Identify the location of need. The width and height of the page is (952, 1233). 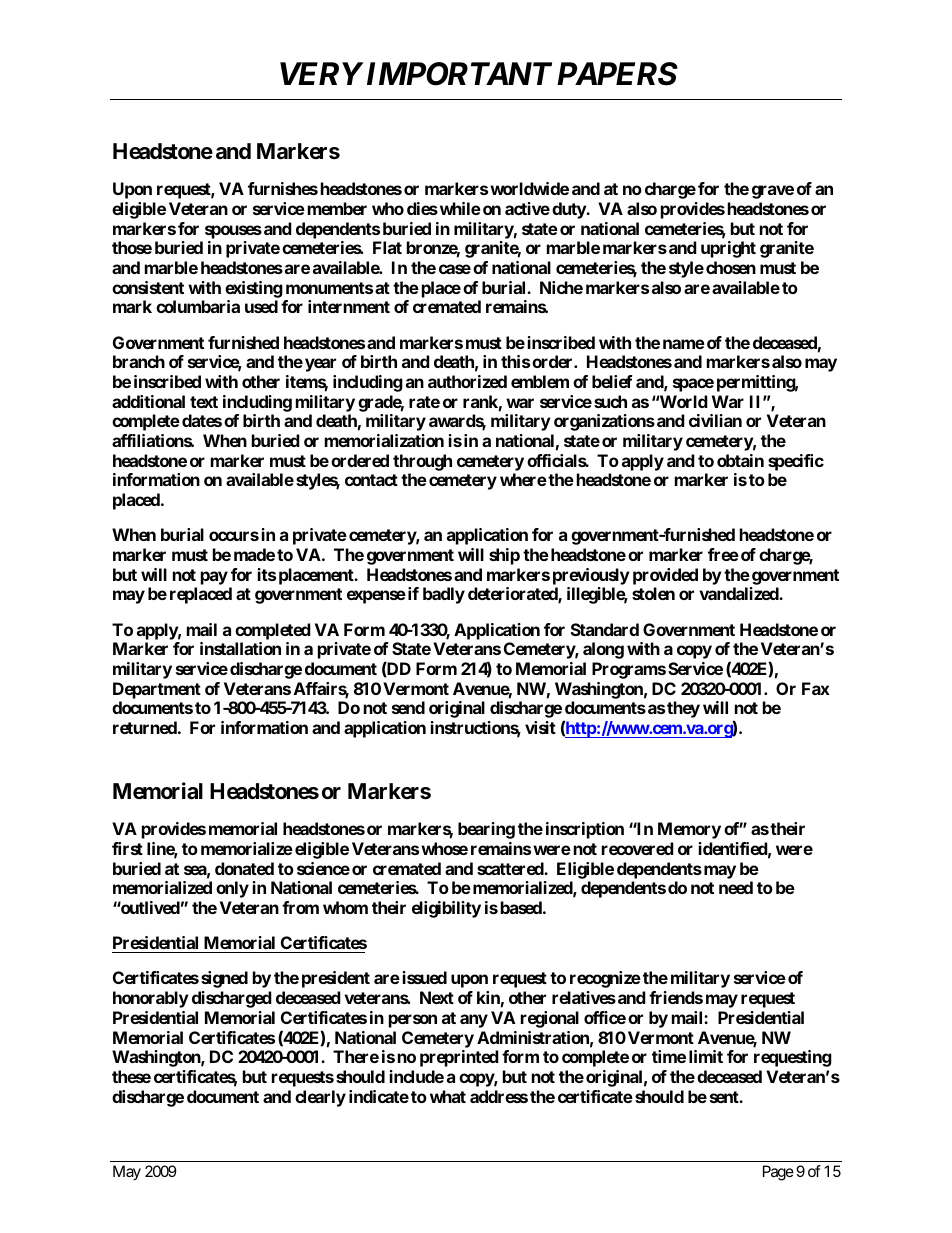
(736, 887).
